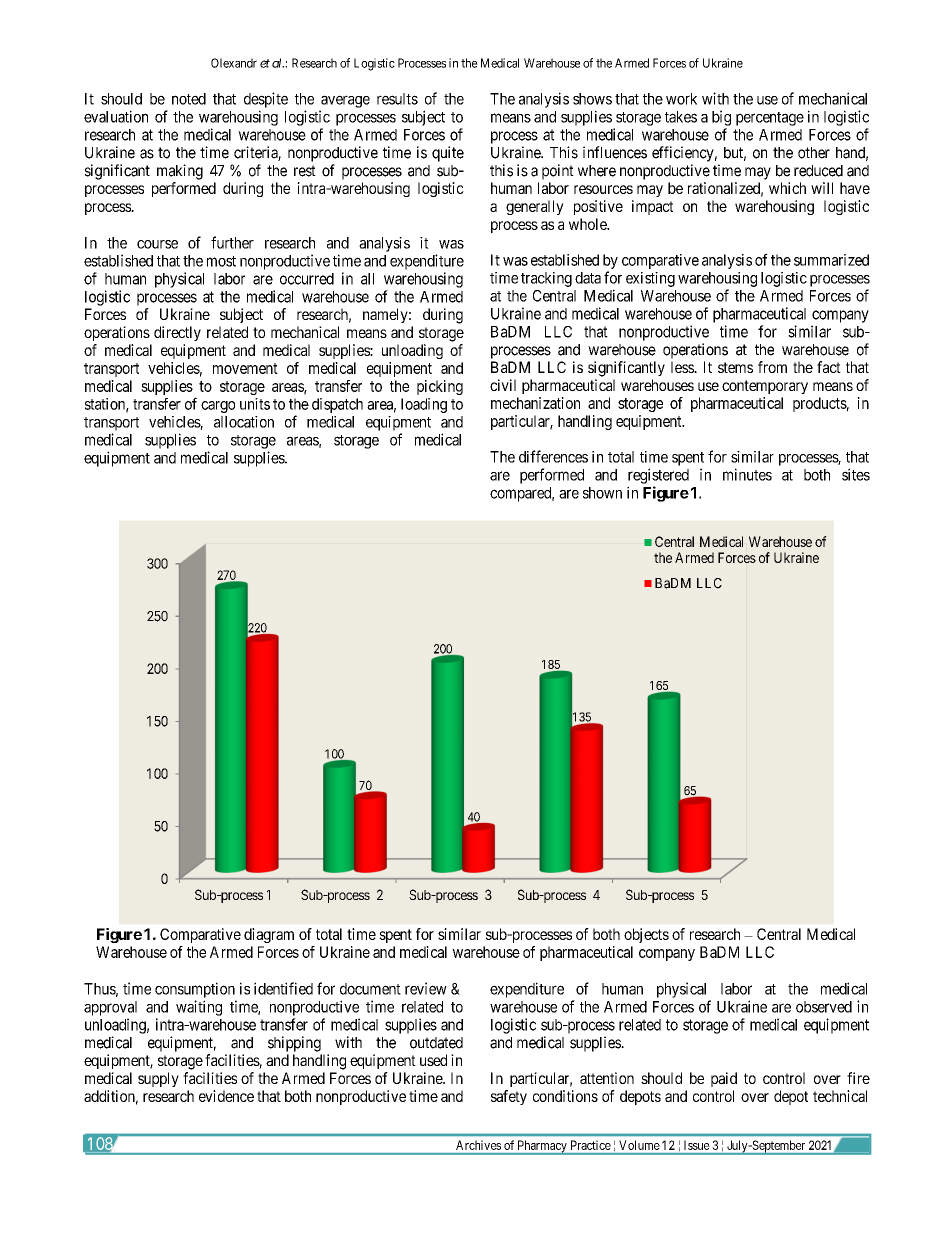 This image has height=1233, width=952. Describe the element at coordinates (770, 119) in the image. I see `percentage` at that location.
